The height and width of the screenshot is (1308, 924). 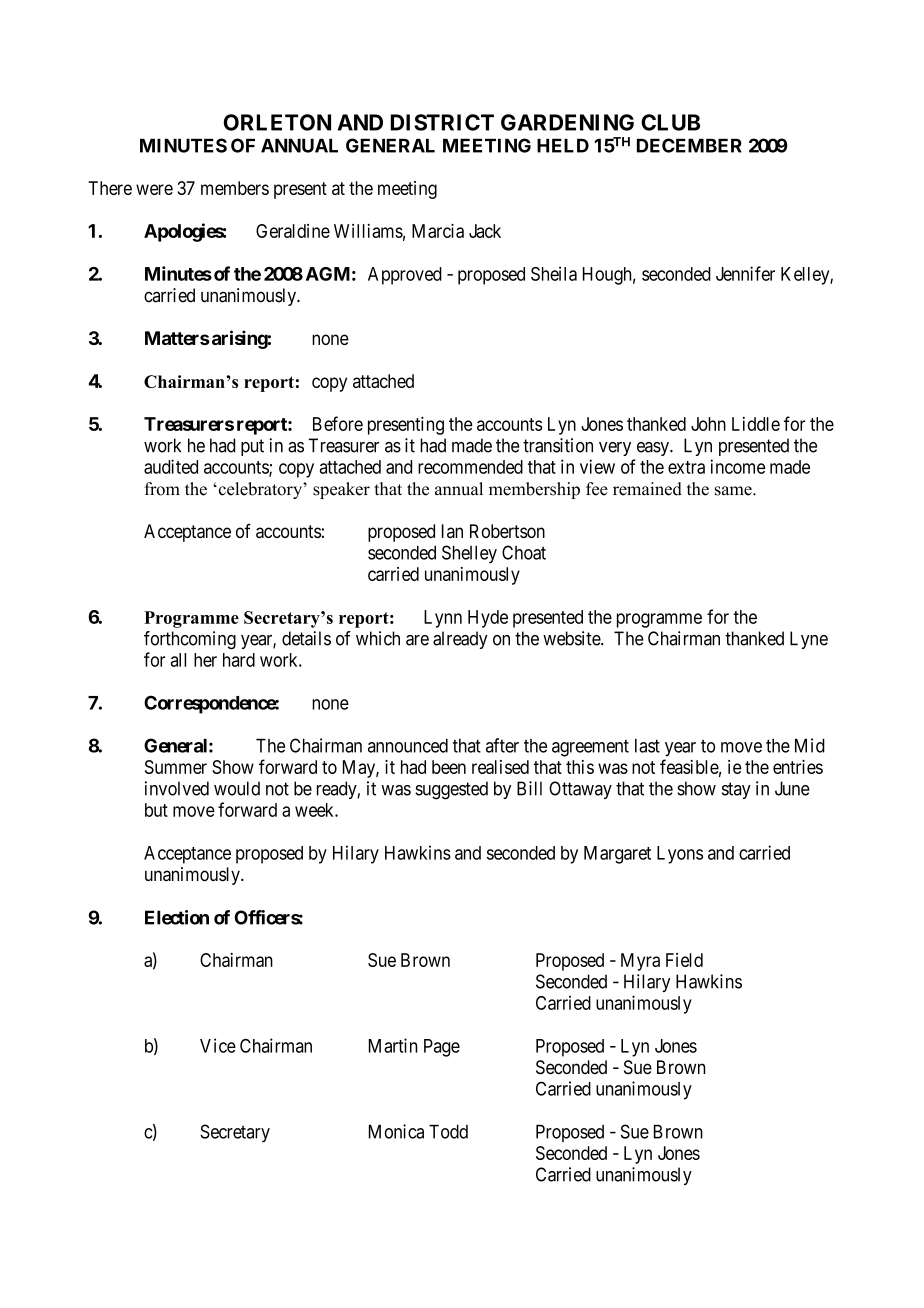 What do you see at coordinates (442, 122) in the screenshot?
I see `DISTRICT` at bounding box center [442, 122].
